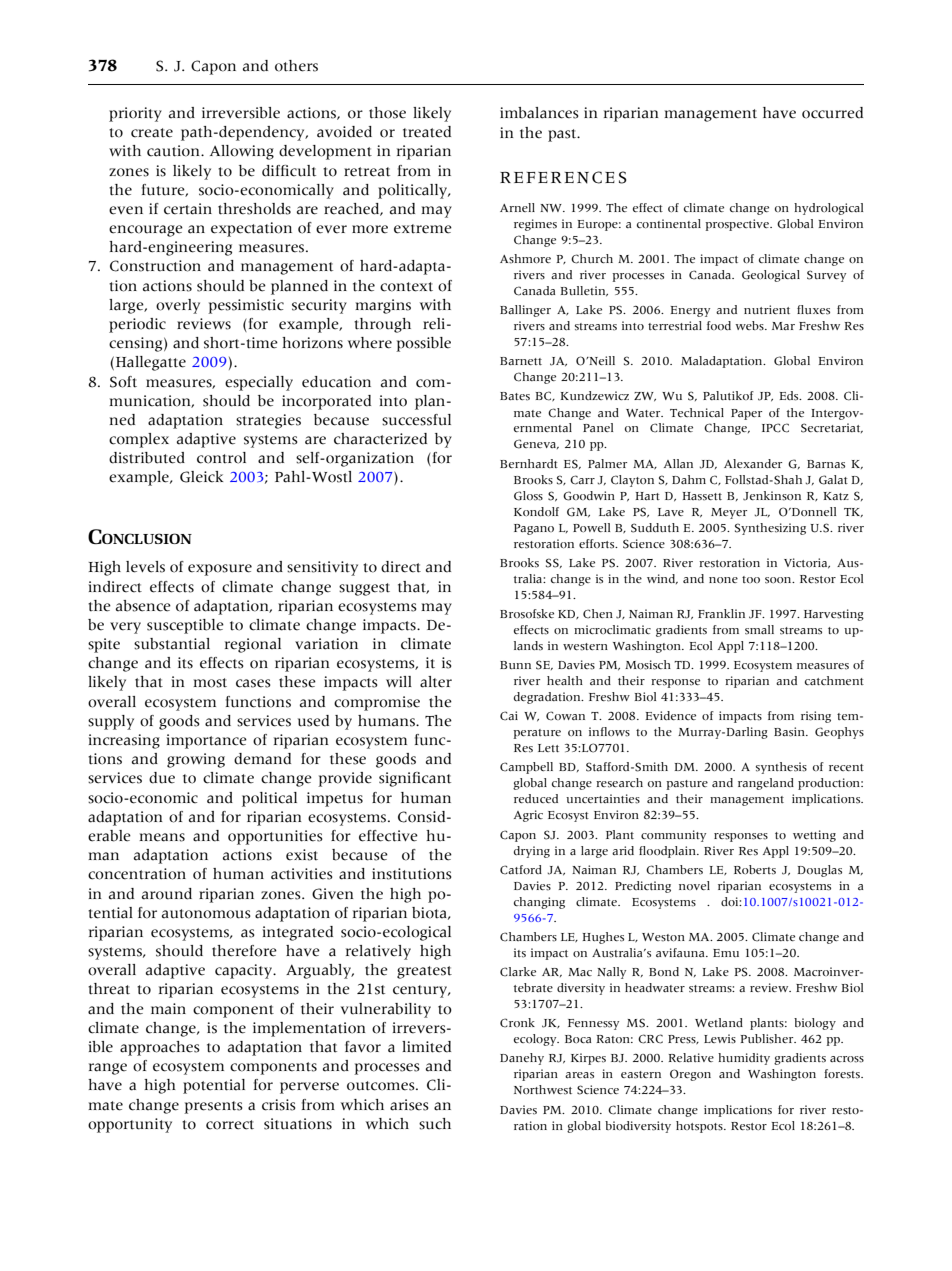 The height and width of the page is (1271, 952). I want to click on presents, so click(213, 1107).
